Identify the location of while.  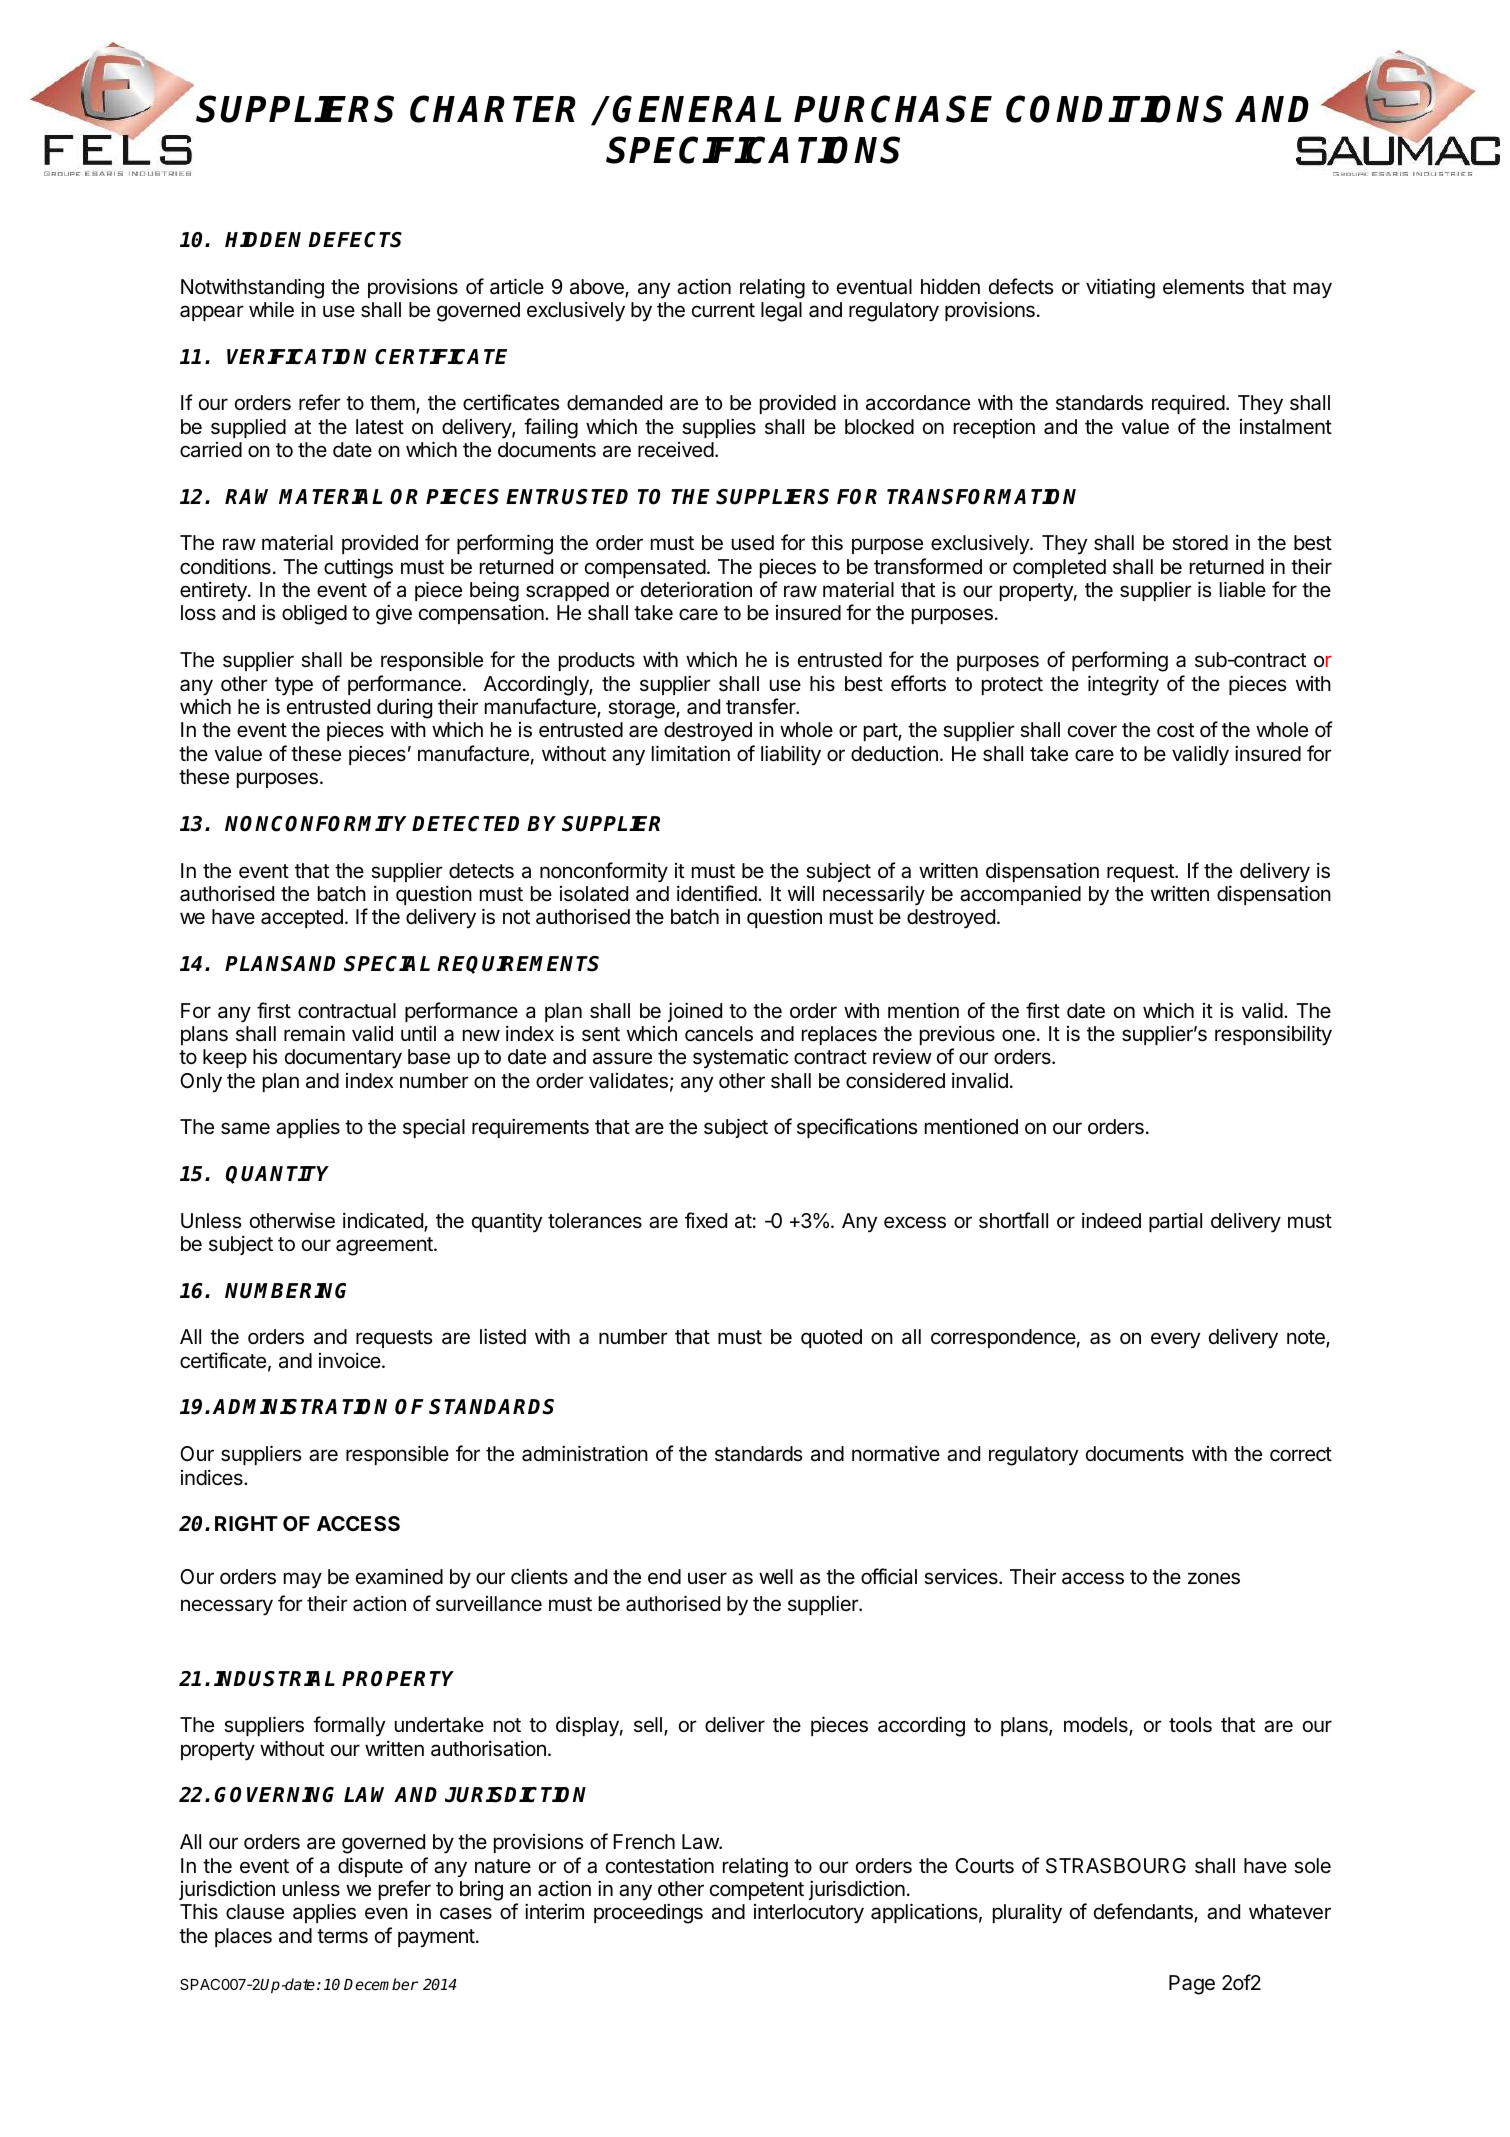
(271, 309).
